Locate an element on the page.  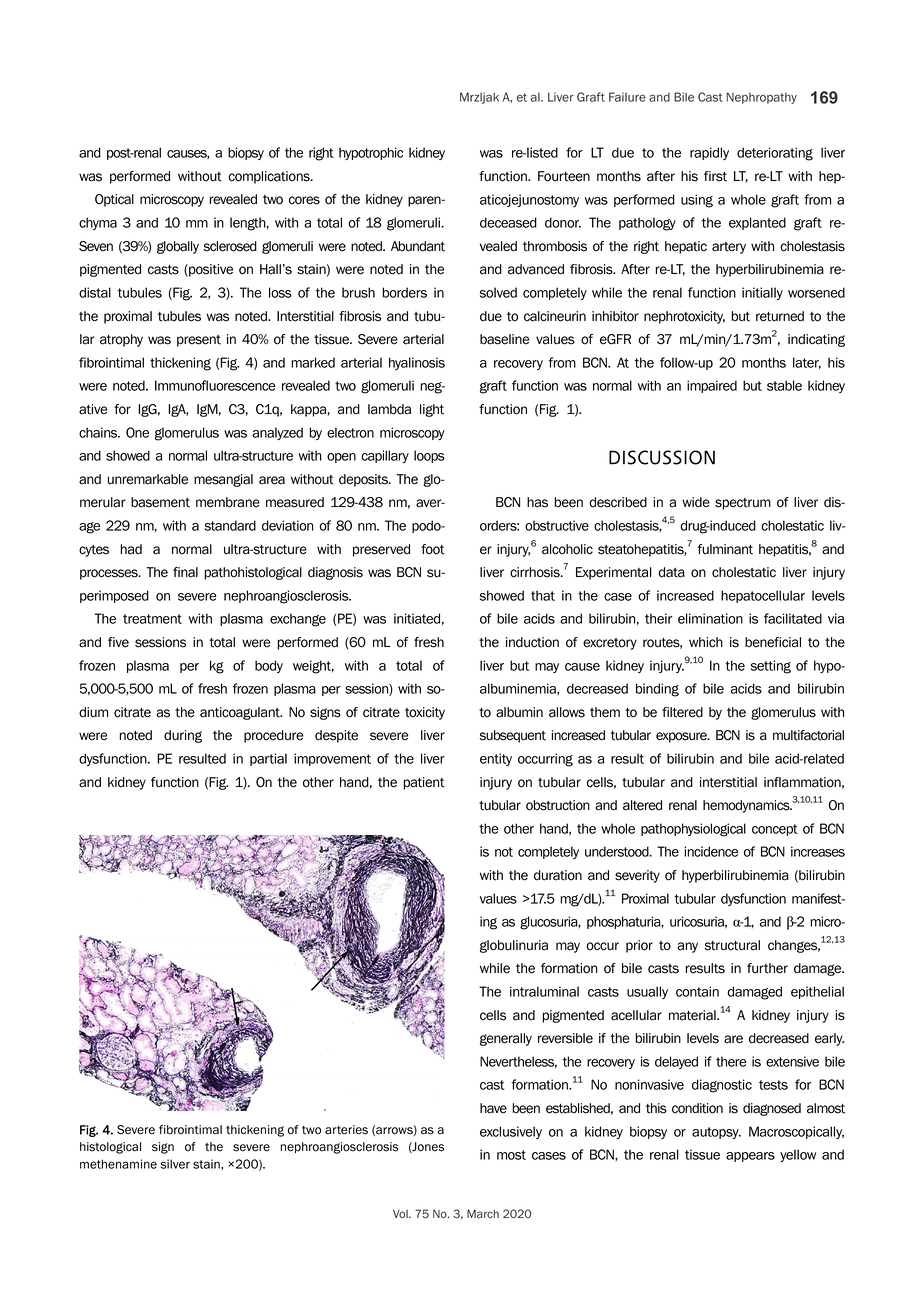
further is located at coordinates (767, 968).
